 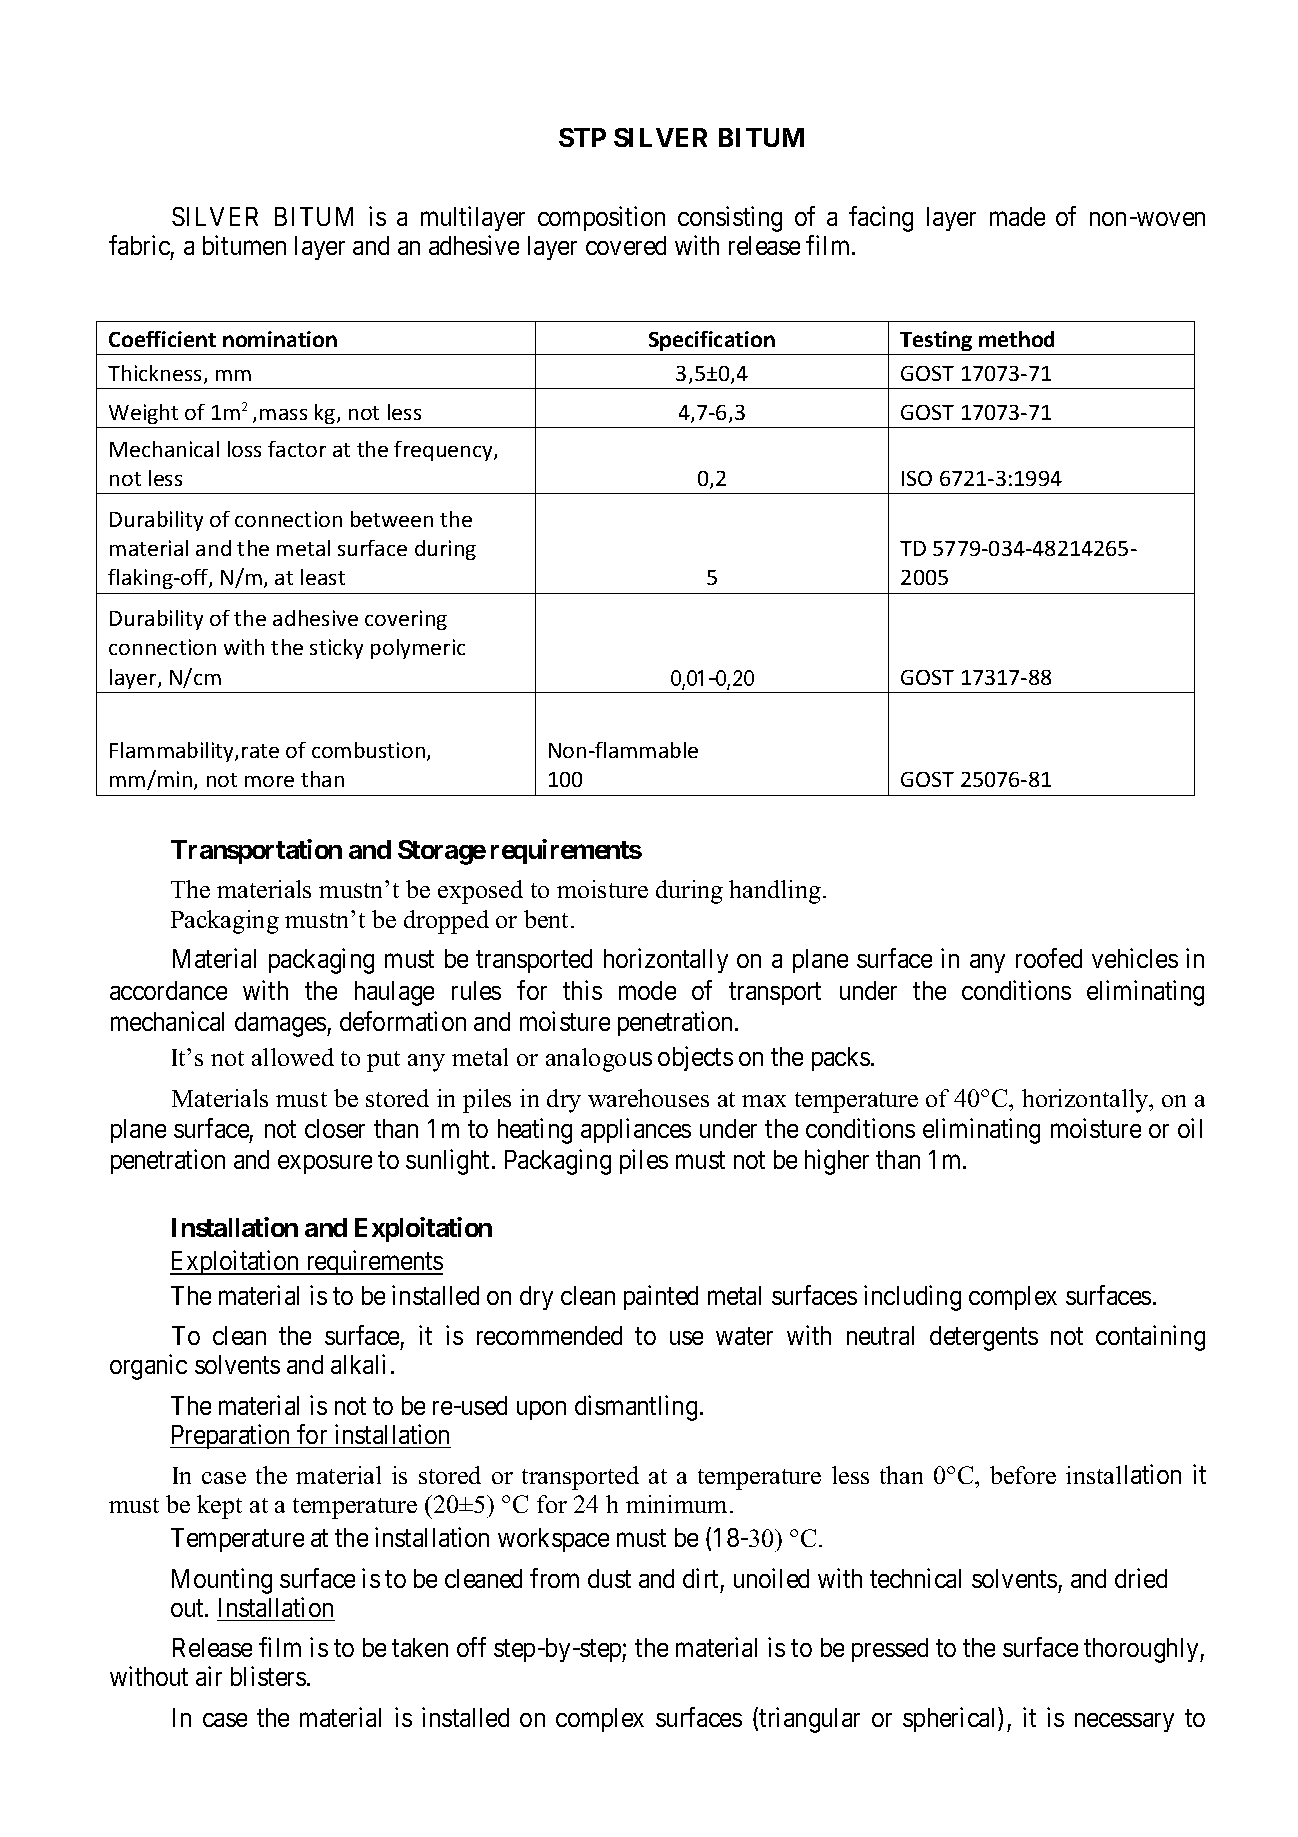 What do you see at coordinates (418, 649) in the screenshot?
I see `polymeric` at bounding box center [418, 649].
